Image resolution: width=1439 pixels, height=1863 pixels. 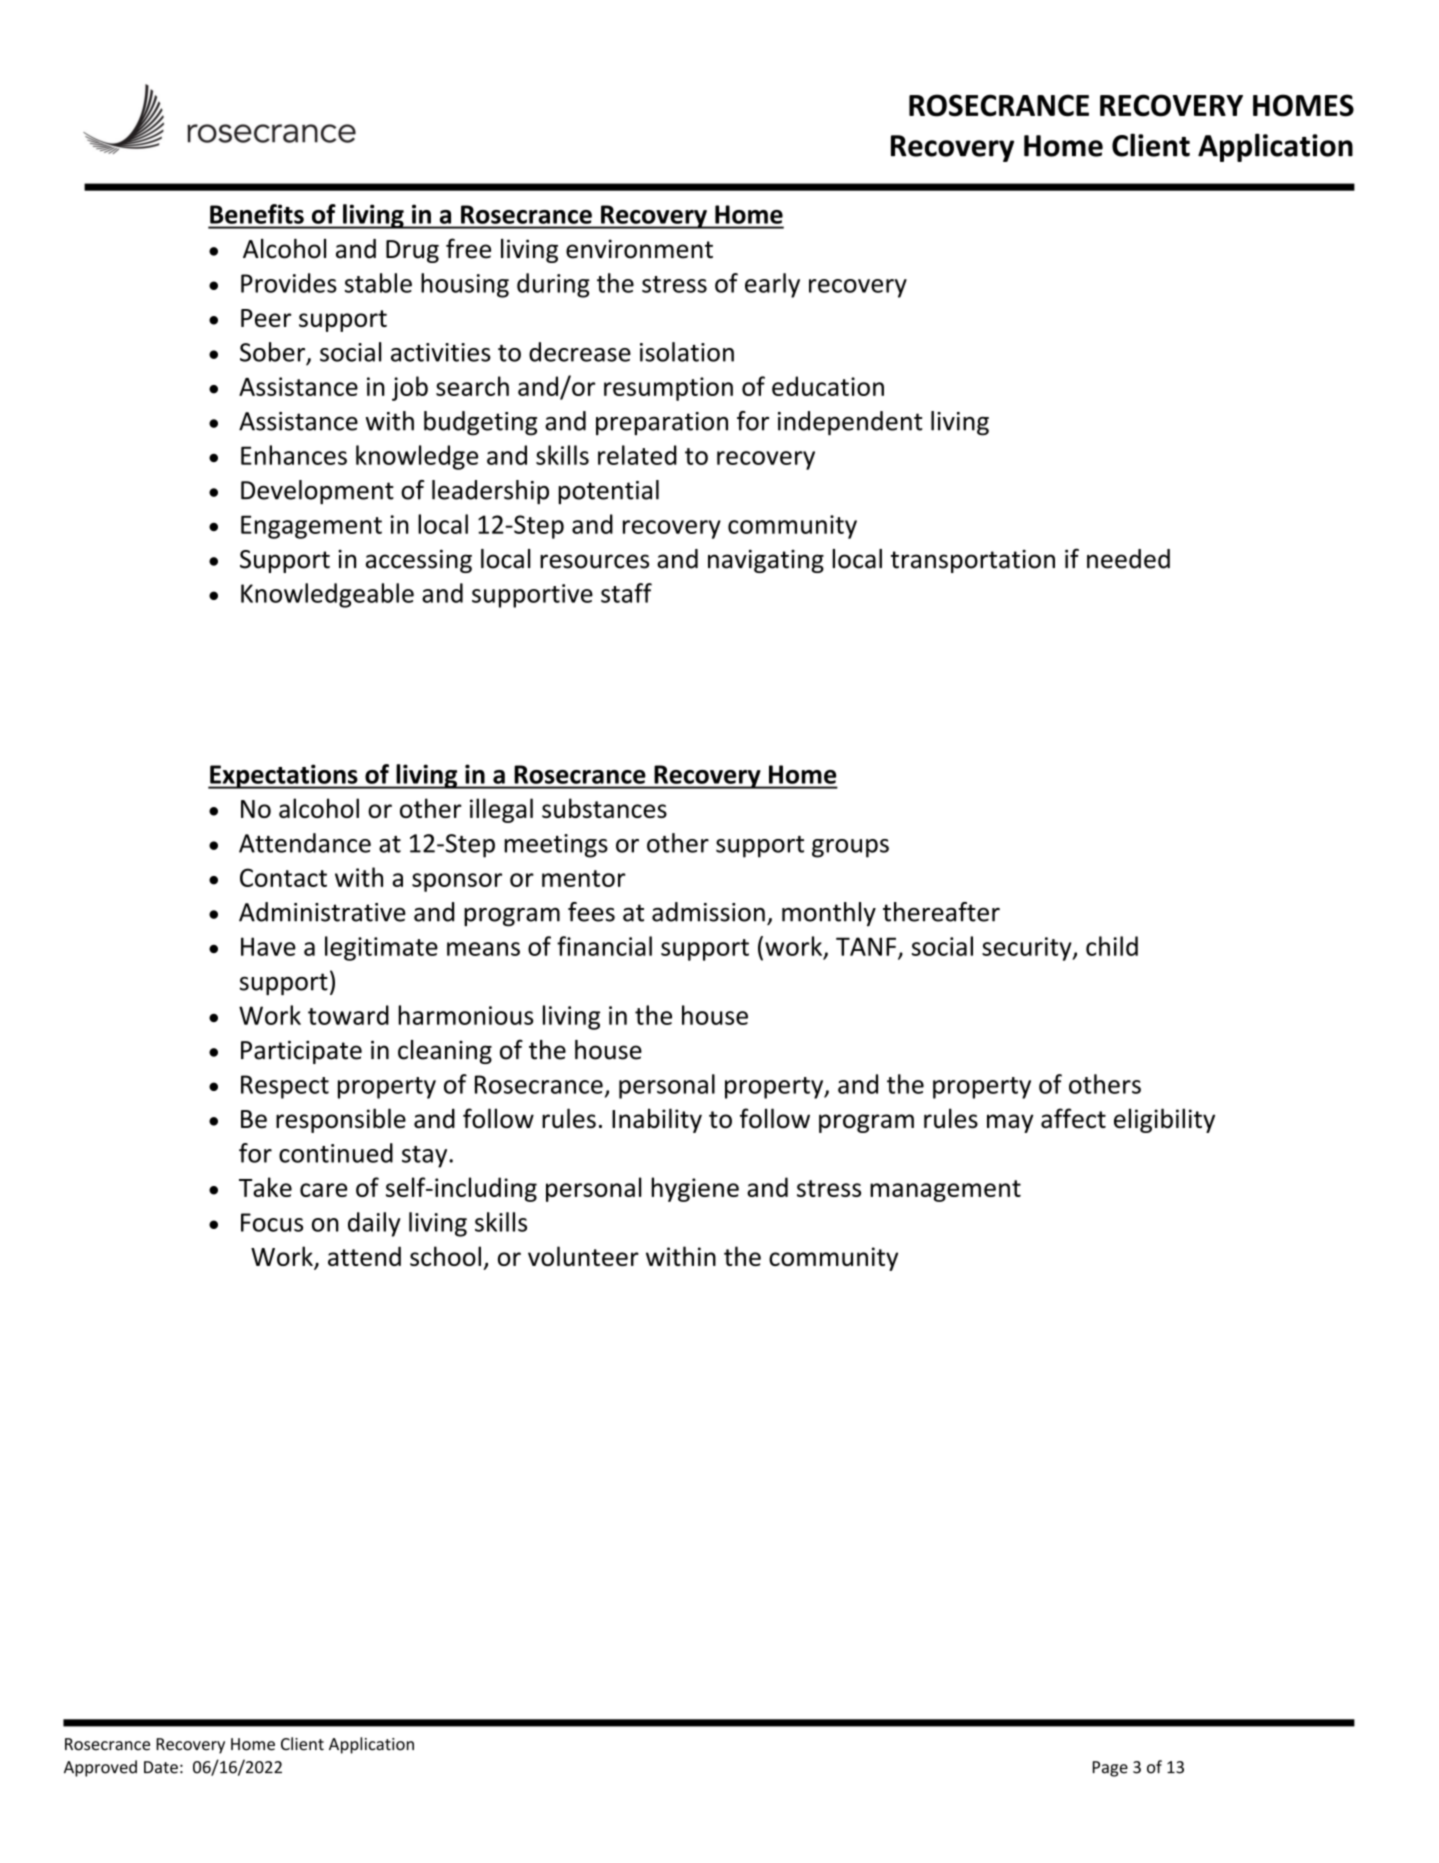 What do you see at coordinates (284, 776) in the document?
I see `Expectations` at bounding box center [284, 776].
